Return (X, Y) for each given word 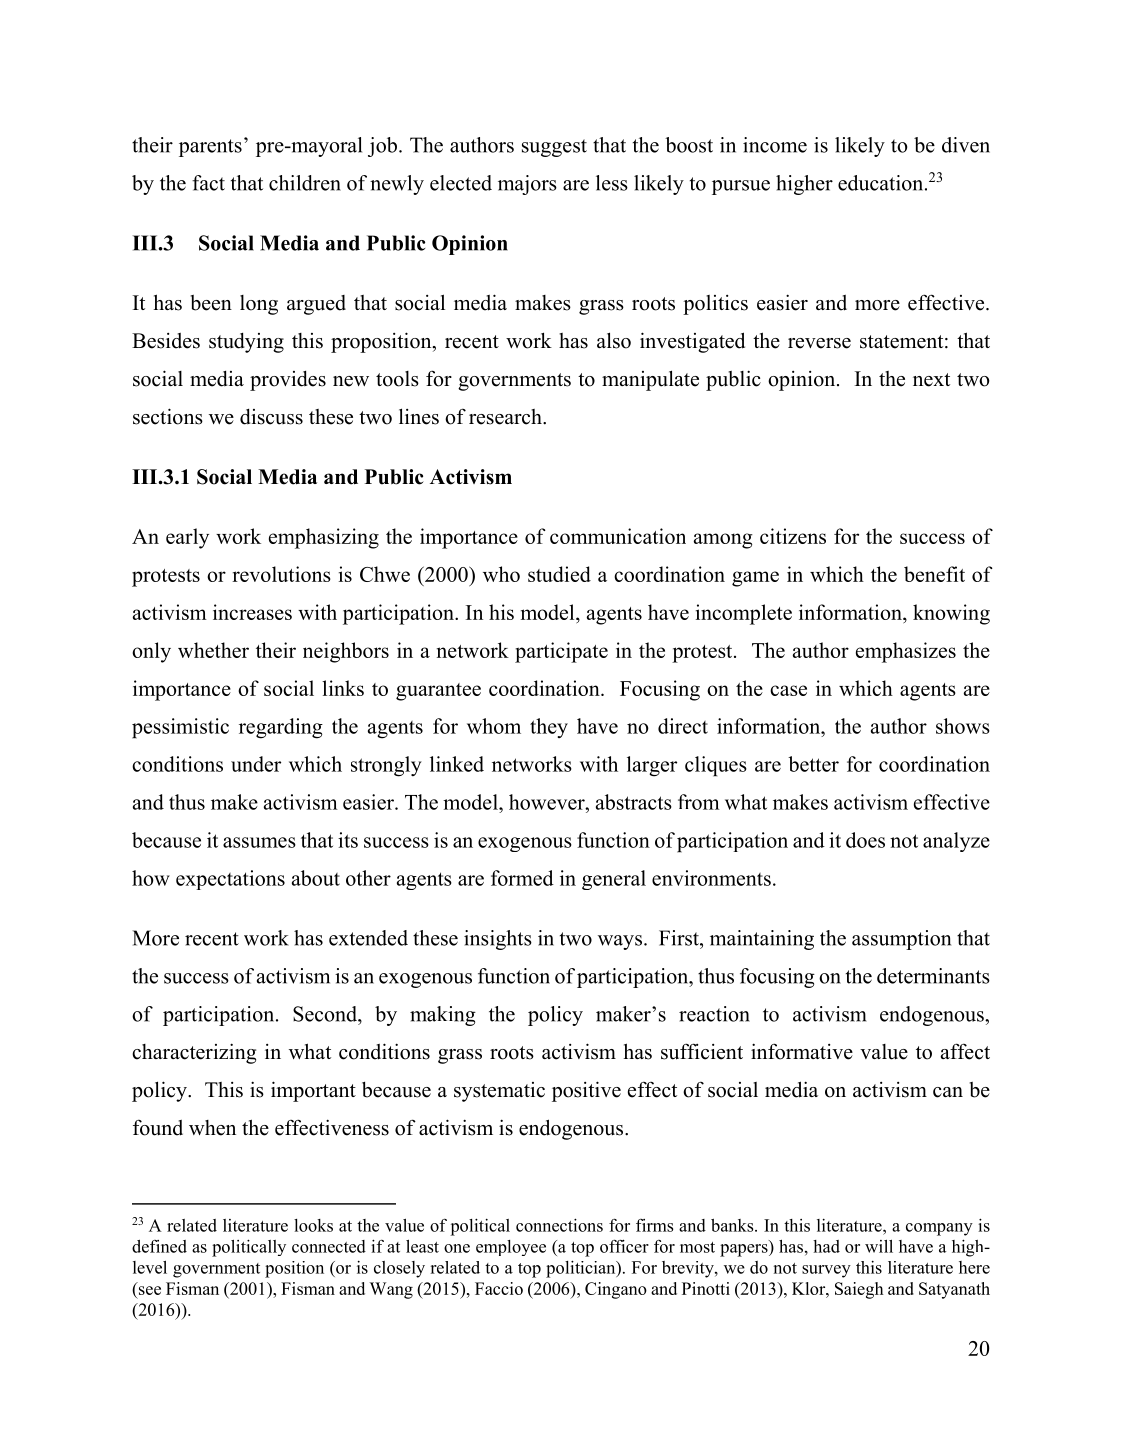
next (931, 380)
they (549, 728)
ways (620, 942)
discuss (271, 417)
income (775, 145)
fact (208, 183)
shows (963, 726)
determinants (933, 976)
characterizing (194, 1053)
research (506, 417)
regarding (281, 728)
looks (313, 1225)
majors (527, 185)
